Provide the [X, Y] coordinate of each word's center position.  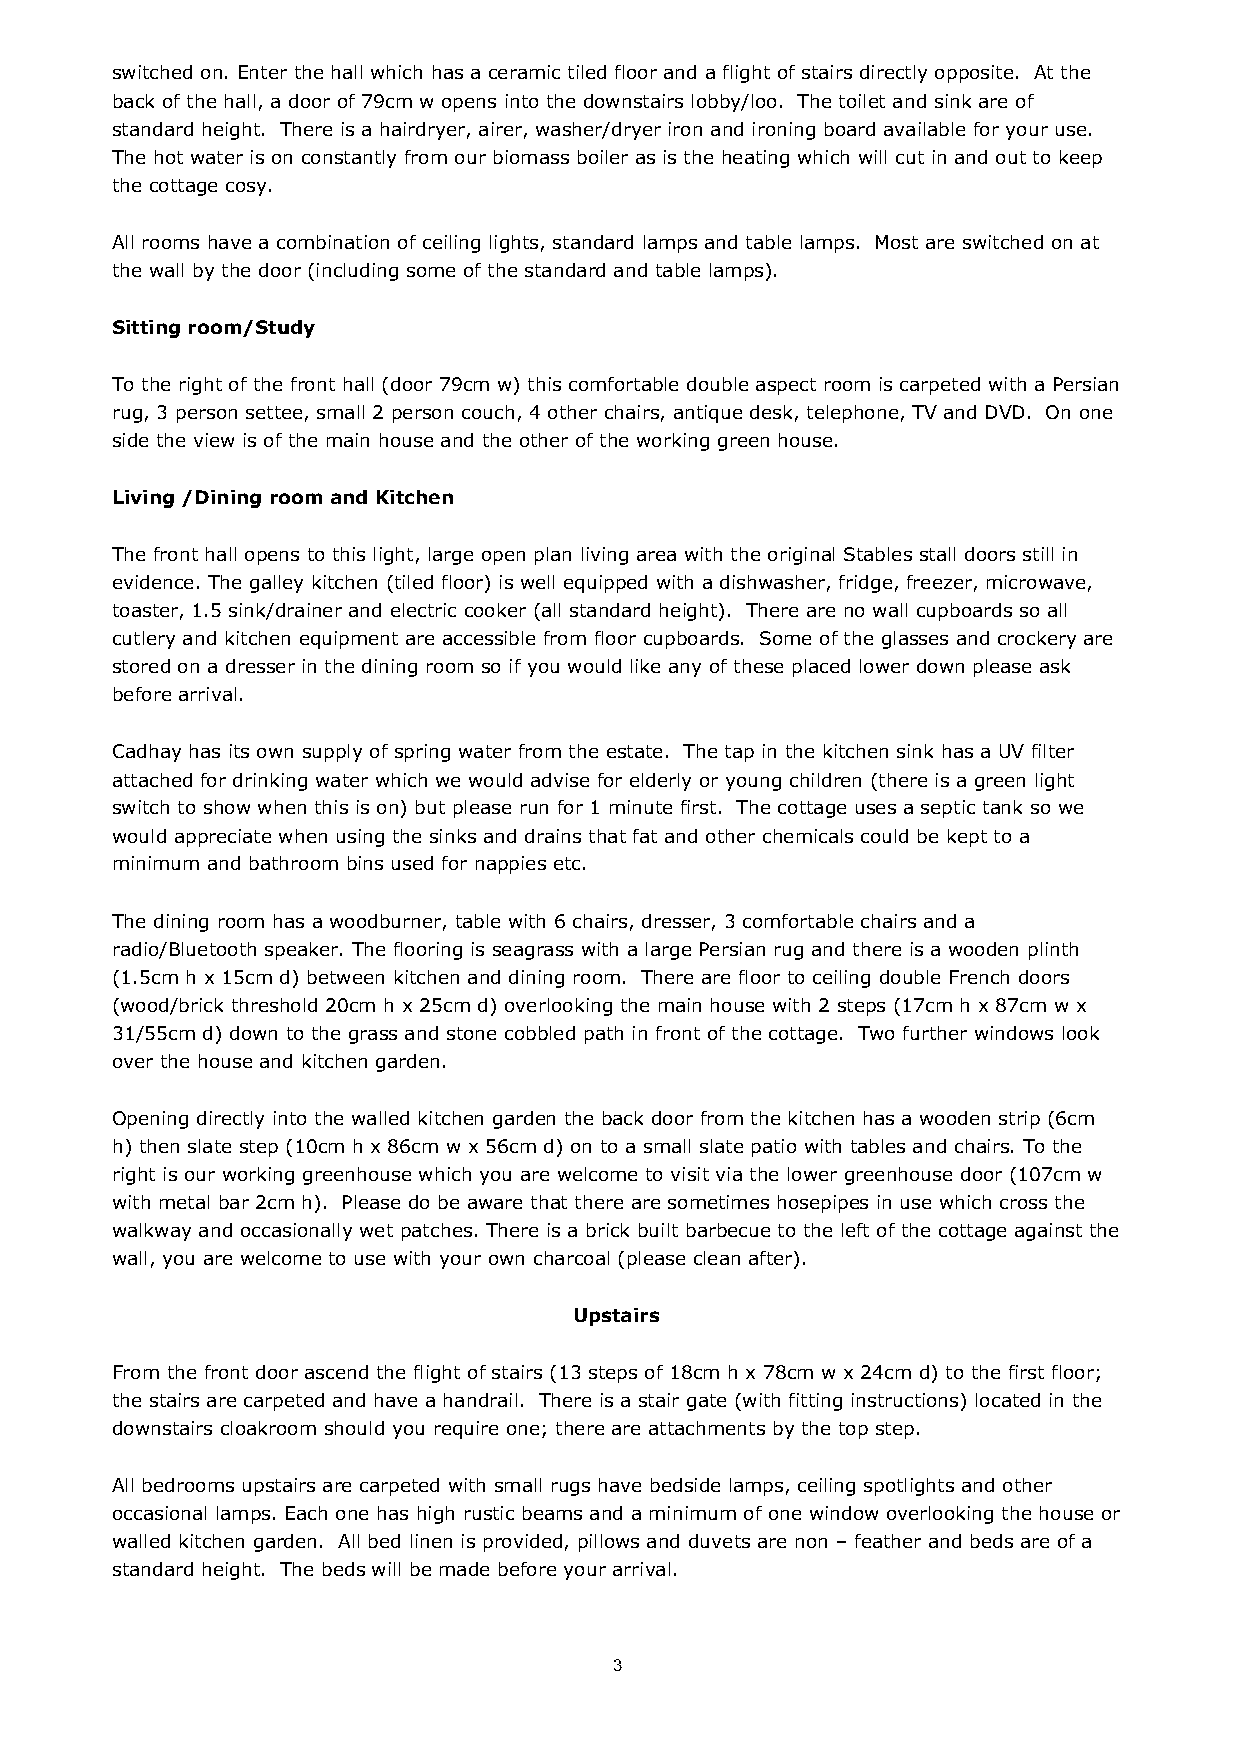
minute [641, 807]
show [227, 807]
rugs [571, 1489]
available [924, 129]
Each [306, 1513]
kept [967, 838]
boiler [603, 157]
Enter [263, 72]
